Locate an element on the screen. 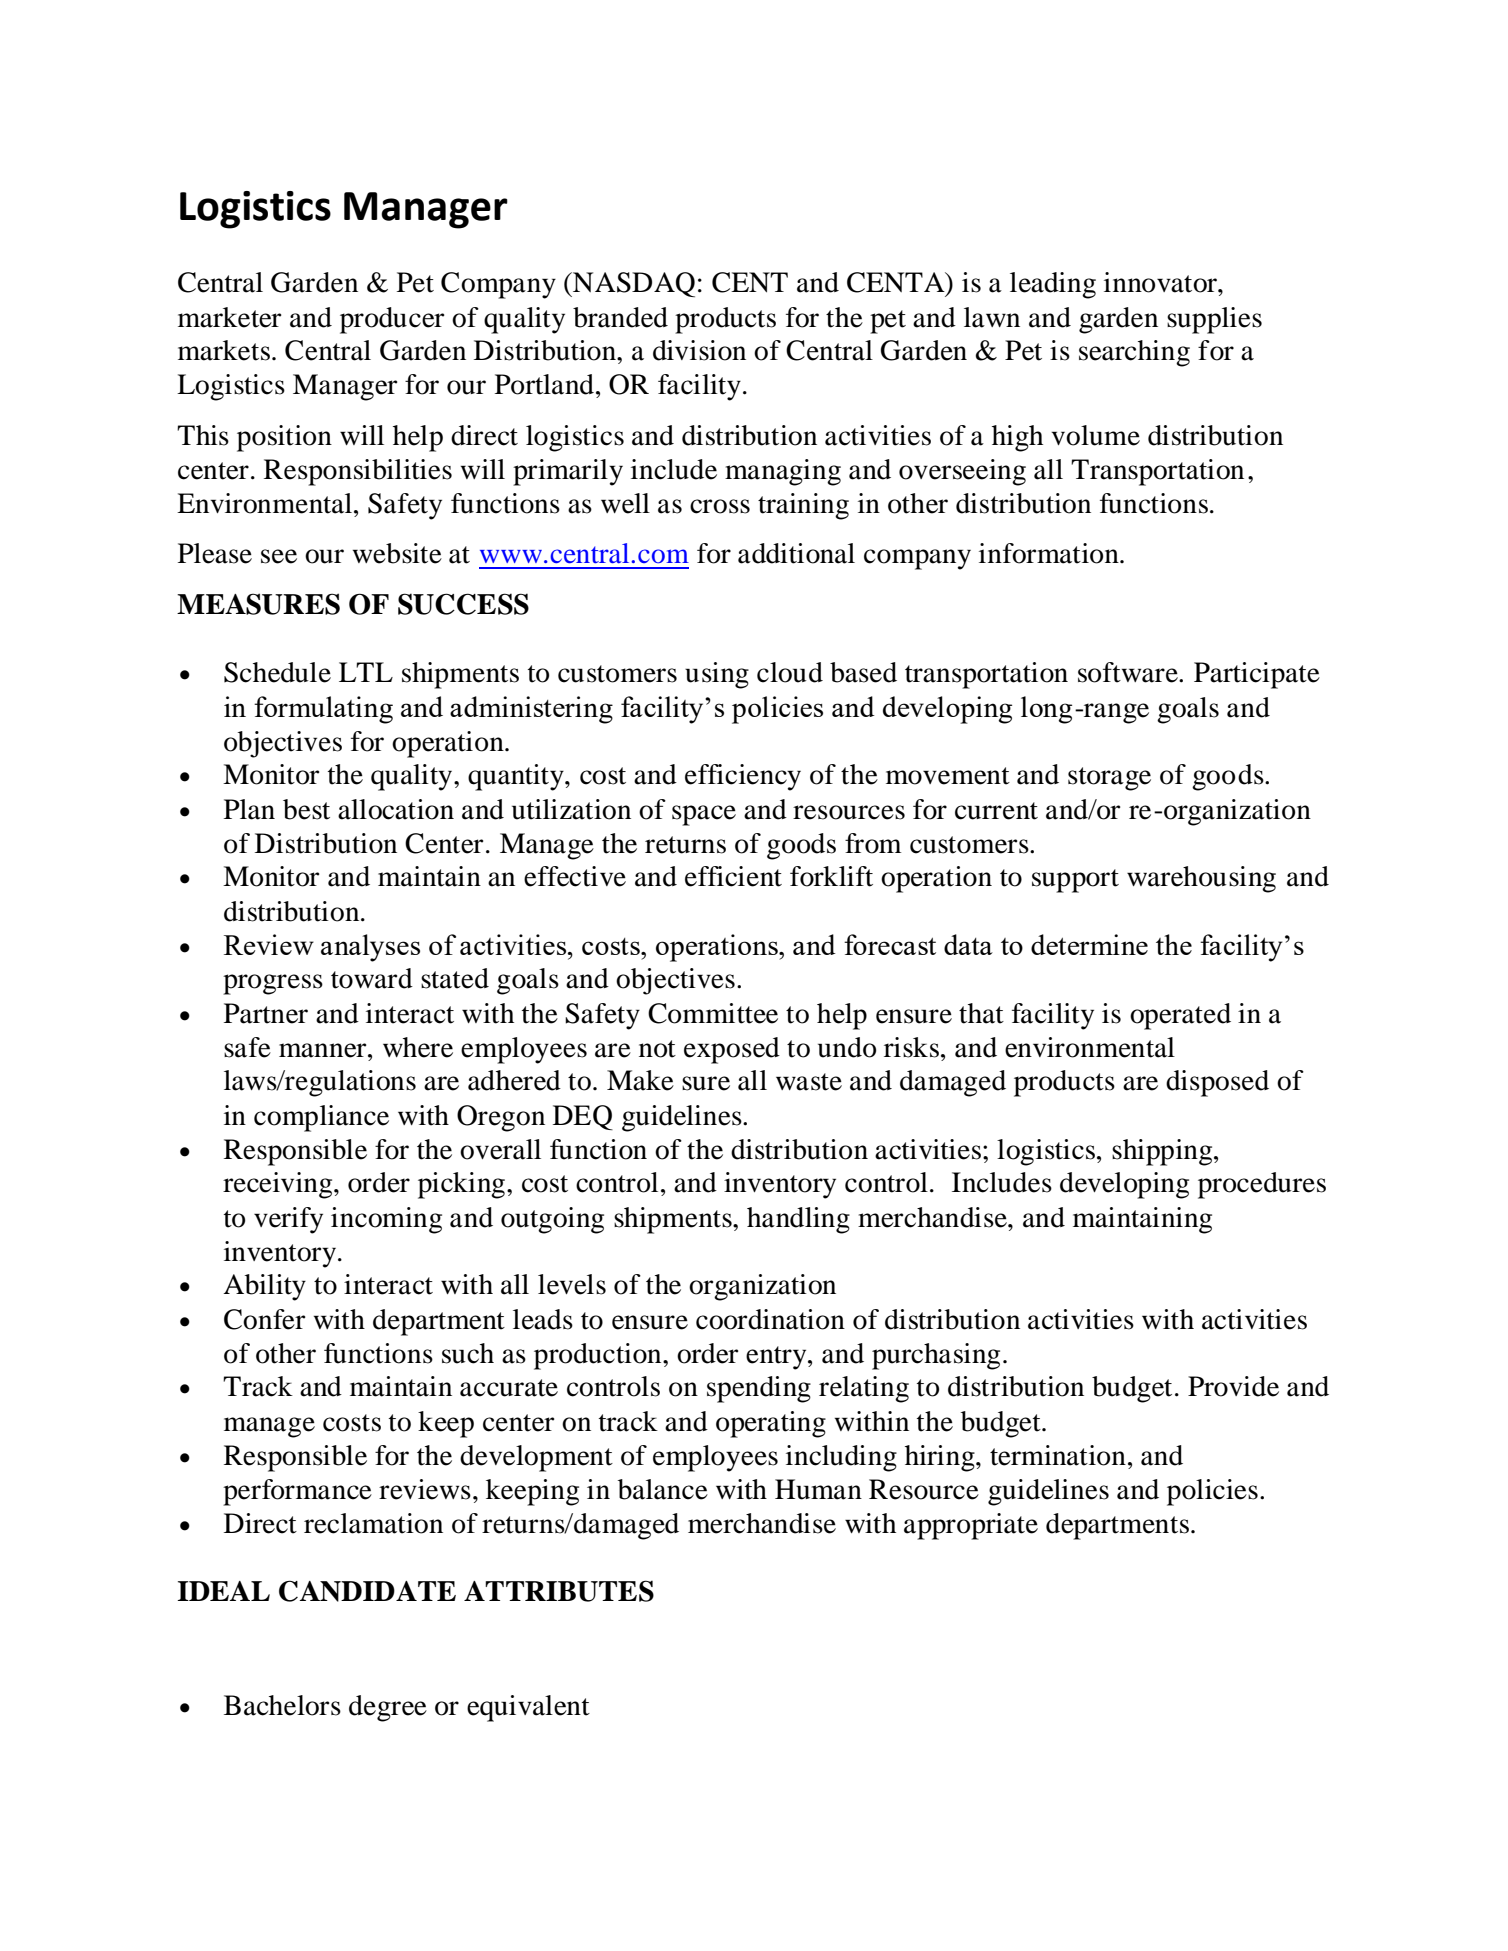 This screenshot has width=1508, height=1951. operated is located at coordinates (1180, 1016).
